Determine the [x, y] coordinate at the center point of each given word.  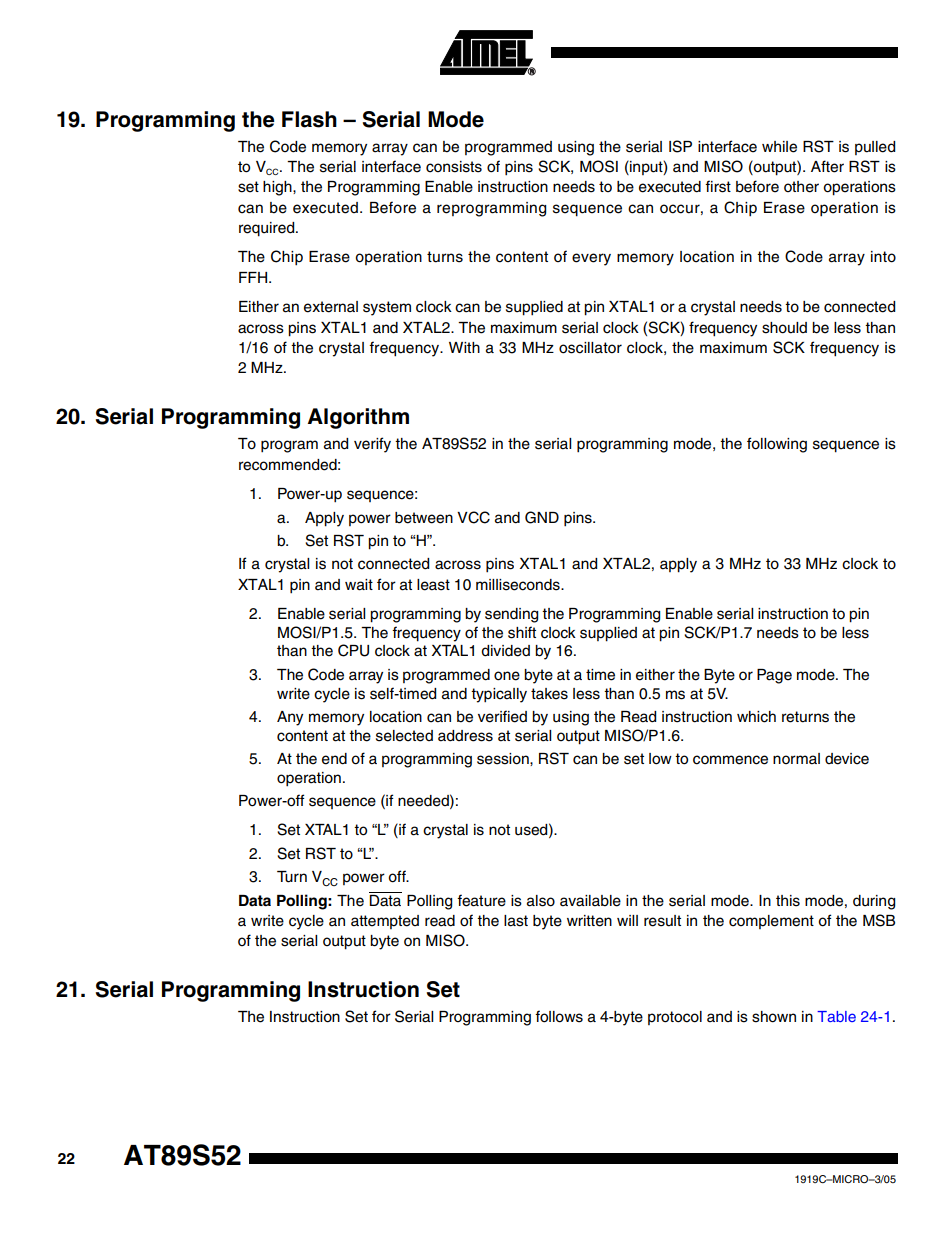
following [777, 445]
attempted [385, 922]
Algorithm [358, 418]
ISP [680, 146]
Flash [309, 119]
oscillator [590, 348]
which [756, 717]
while [779, 147]
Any [290, 718]
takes [549, 694]
